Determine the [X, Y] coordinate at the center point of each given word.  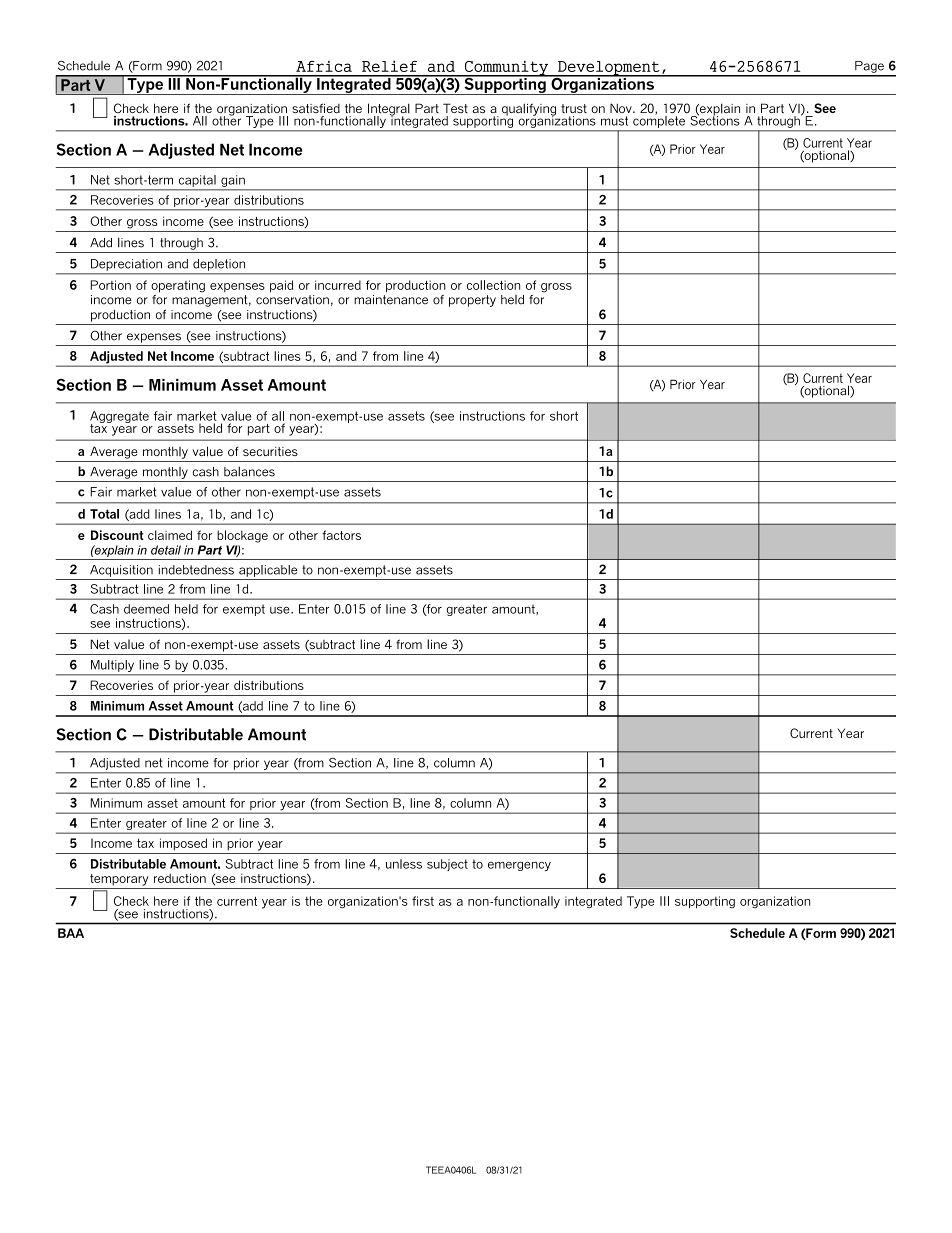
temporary [119, 880]
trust [574, 108]
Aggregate [119, 418]
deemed [146, 609]
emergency [519, 866]
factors [341, 535]
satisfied [316, 108]
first [423, 901]
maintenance [391, 298]
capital [197, 181]
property [472, 301]
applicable [268, 571]
